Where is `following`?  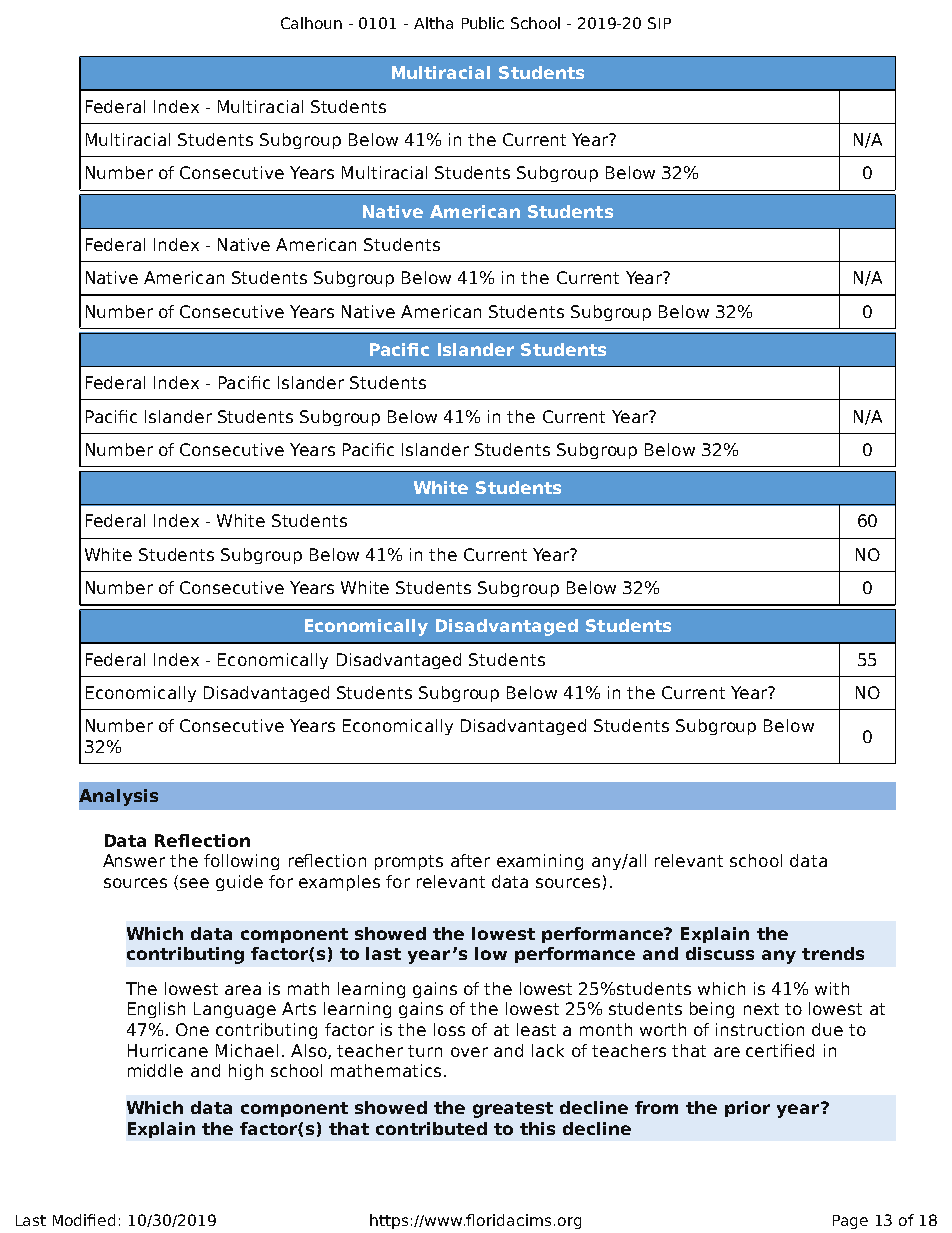 following is located at coordinates (241, 862).
